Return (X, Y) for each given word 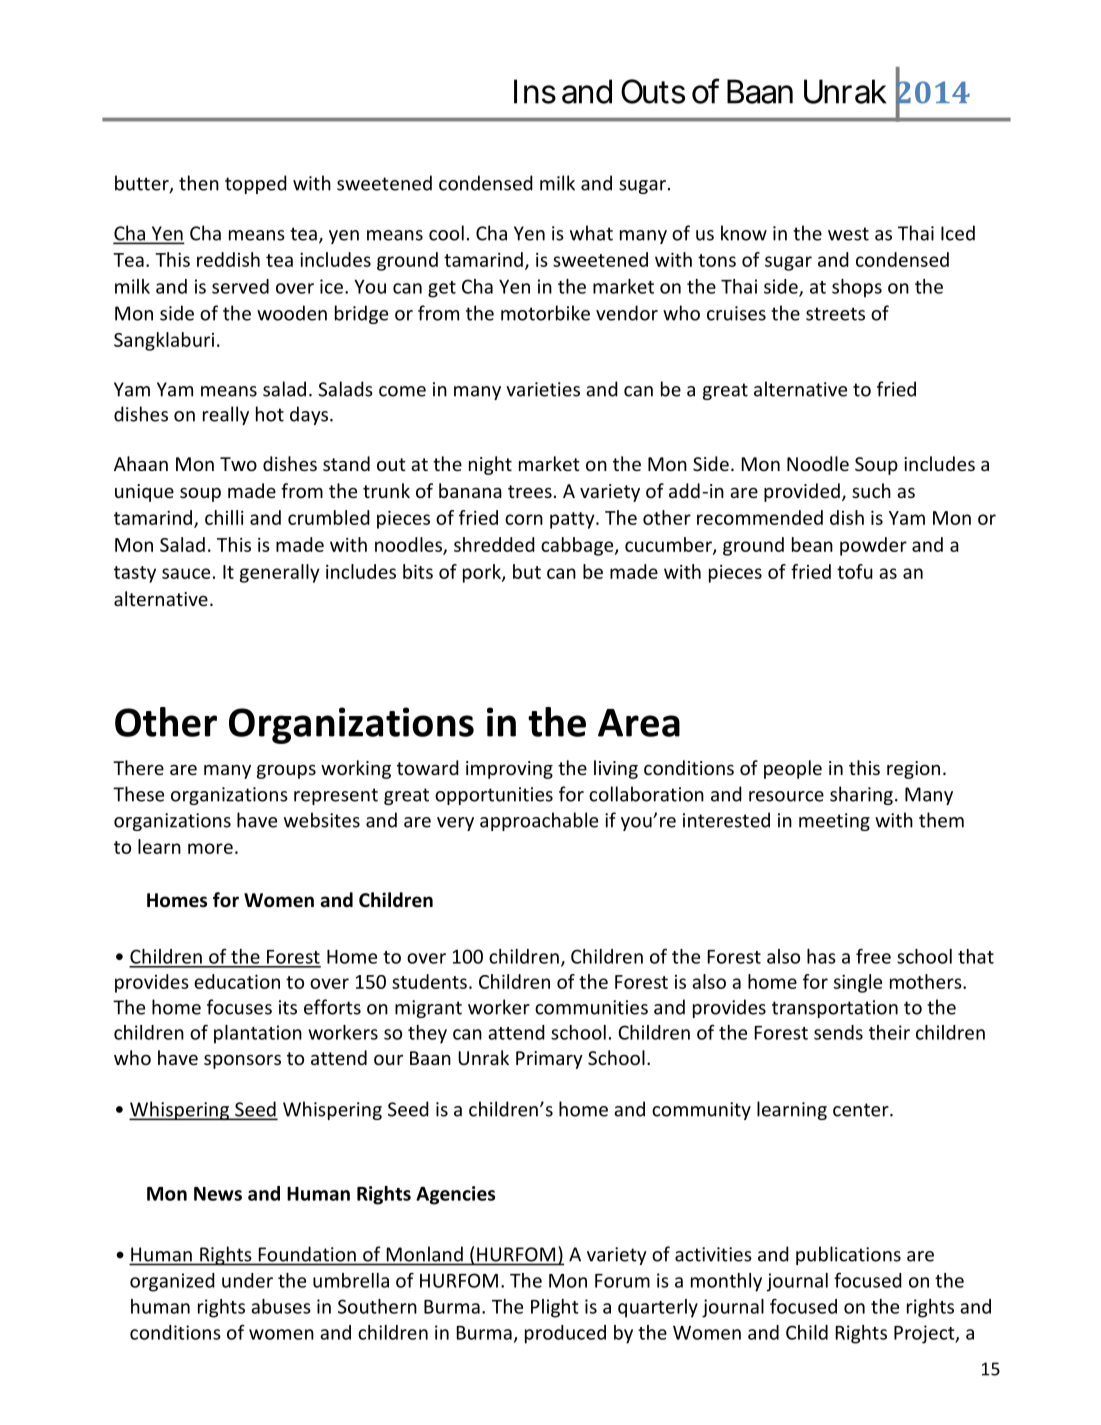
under (247, 1280)
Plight (555, 1308)
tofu (855, 571)
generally (280, 573)
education (237, 981)
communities (591, 1007)
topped (256, 184)
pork (483, 573)
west (848, 234)
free (873, 956)
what (591, 233)
